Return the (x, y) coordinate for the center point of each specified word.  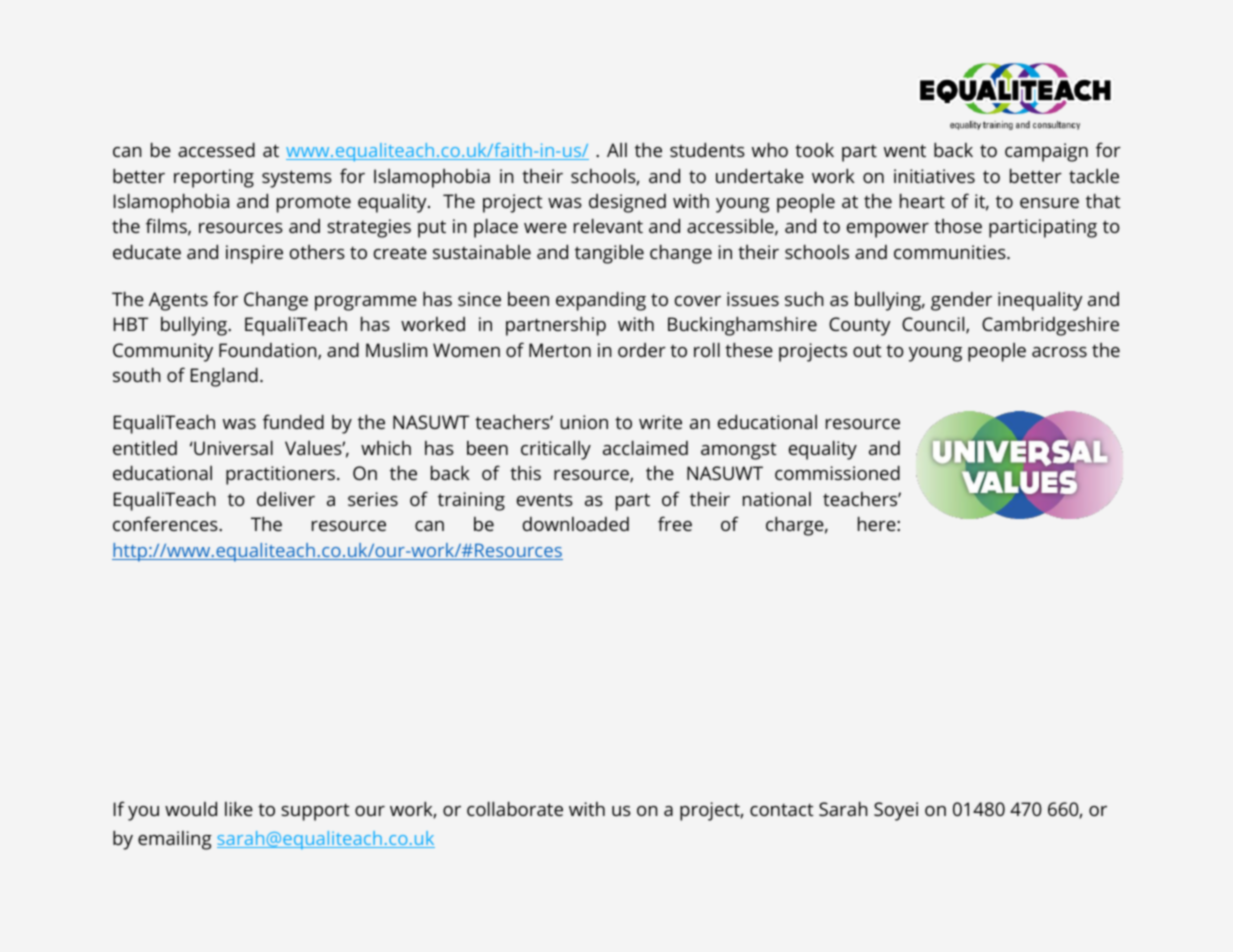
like (239, 809)
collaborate (515, 809)
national (777, 499)
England (224, 377)
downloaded (576, 524)
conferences (166, 523)
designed (627, 203)
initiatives (934, 176)
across (1059, 352)
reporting (214, 178)
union (584, 422)
